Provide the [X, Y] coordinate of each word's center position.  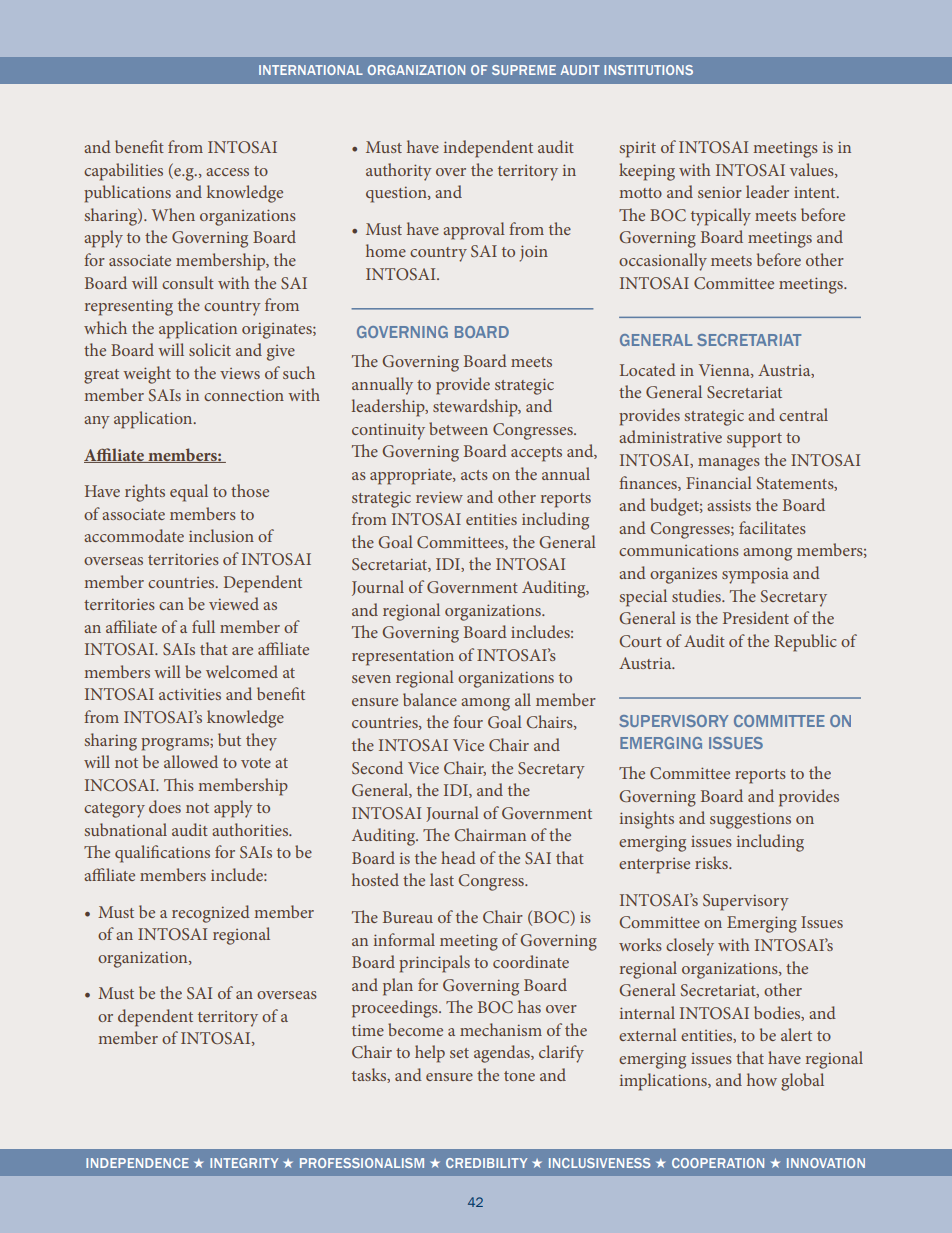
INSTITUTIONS [648, 70]
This [179, 784]
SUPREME [524, 70]
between [458, 428]
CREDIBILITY [486, 1163]
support [754, 440]
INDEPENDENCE [137, 1163]
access [227, 172]
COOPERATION [718, 1163]
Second [377, 767]
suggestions [750, 821]
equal [189, 493]
